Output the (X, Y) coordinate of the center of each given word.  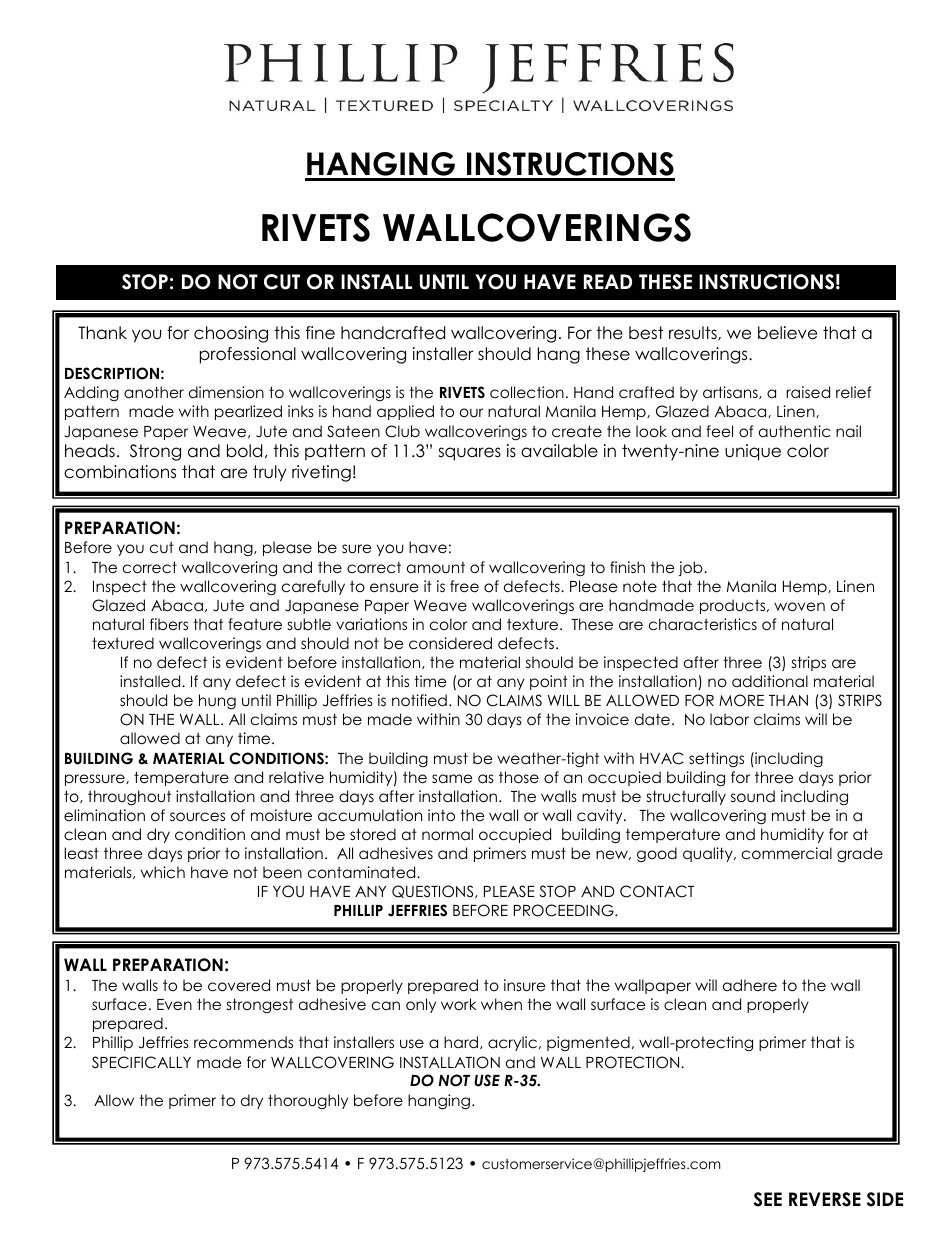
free (464, 586)
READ (608, 281)
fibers (169, 624)
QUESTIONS (434, 891)
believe (787, 333)
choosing (231, 334)
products (734, 606)
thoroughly (308, 1101)
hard (462, 1042)
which (163, 872)
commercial (787, 853)
